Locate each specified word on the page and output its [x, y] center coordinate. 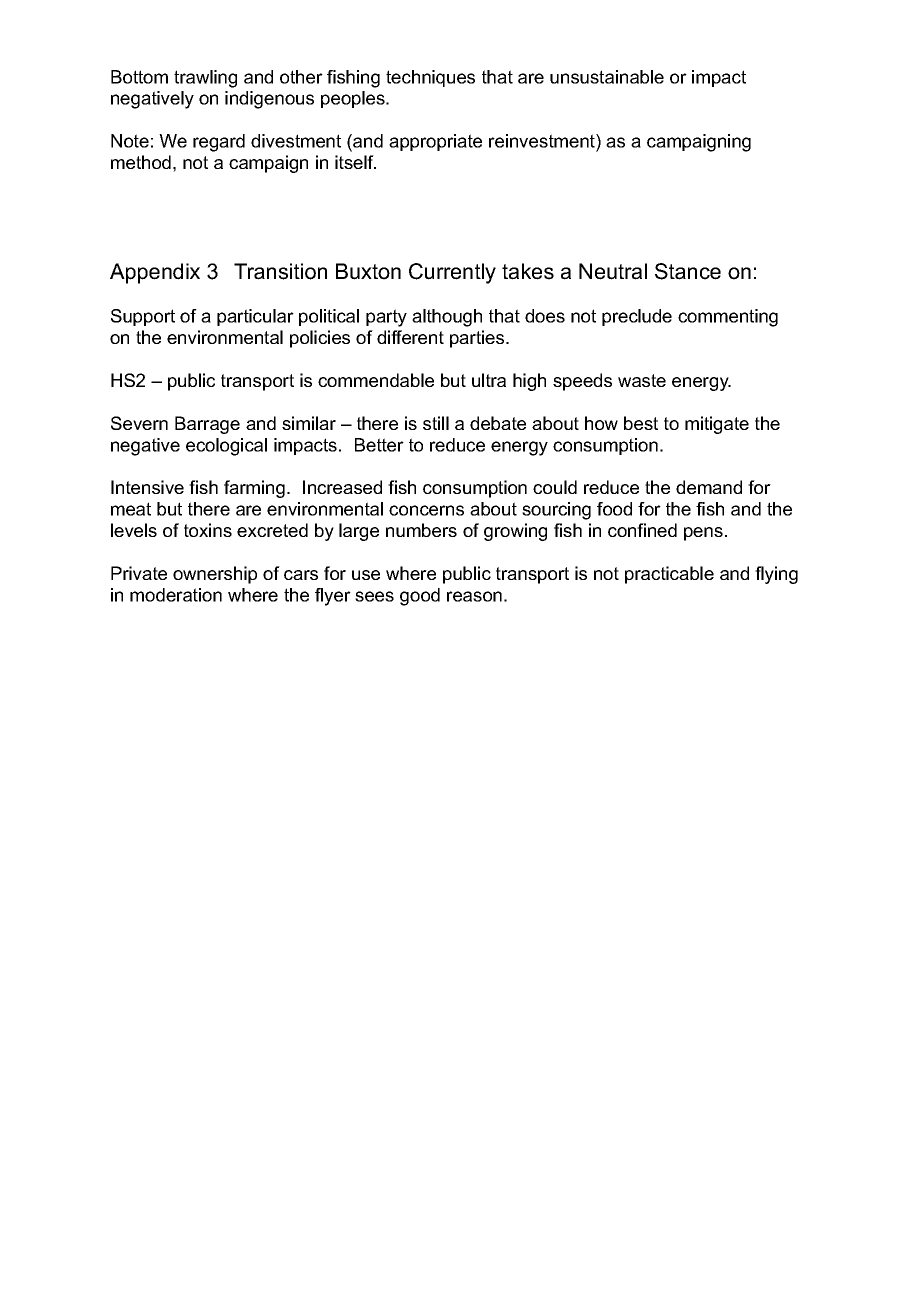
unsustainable [607, 77]
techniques [430, 78]
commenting [728, 318]
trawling [205, 79]
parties [478, 339]
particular [255, 317]
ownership [215, 575]
